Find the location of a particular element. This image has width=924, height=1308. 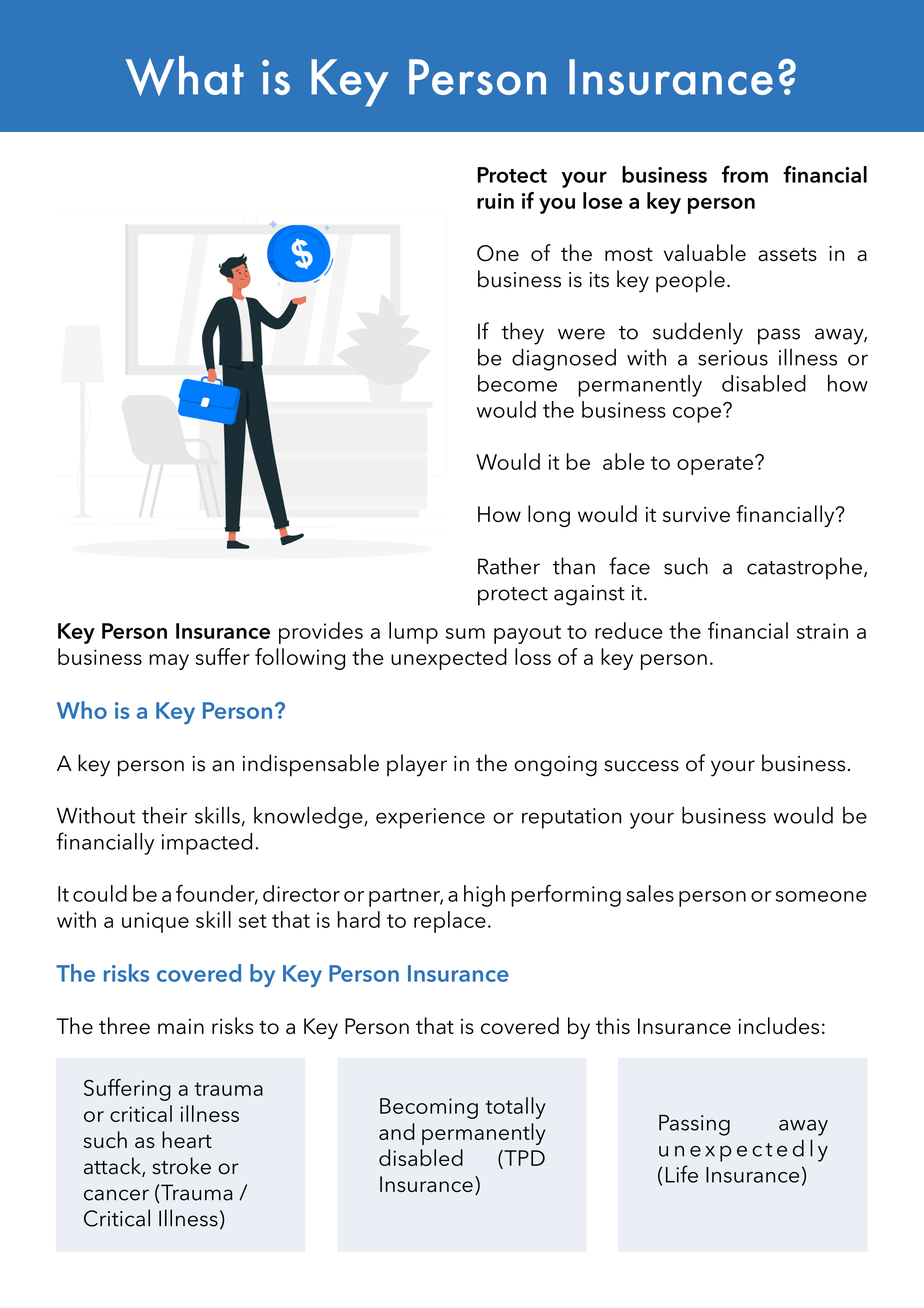

become is located at coordinates (517, 383).
